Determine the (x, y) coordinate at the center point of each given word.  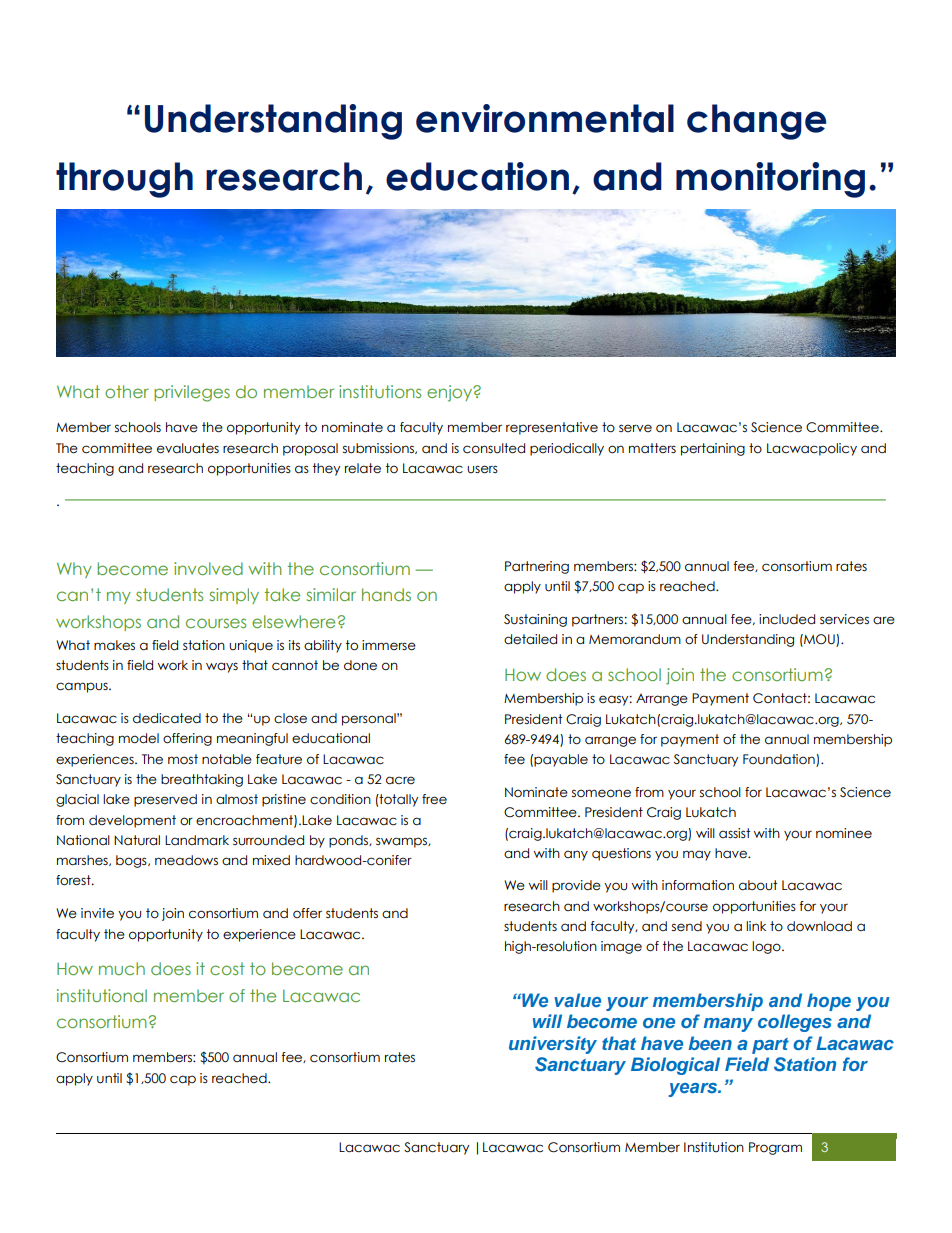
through (124, 180)
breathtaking (202, 780)
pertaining (713, 449)
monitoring (770, 180)
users (482, 469)
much (122, 968)
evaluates (188, 448)
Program (775, 1148)
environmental (545, 118)
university (553, 1045)
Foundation (780, 760)
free (434, 799)
